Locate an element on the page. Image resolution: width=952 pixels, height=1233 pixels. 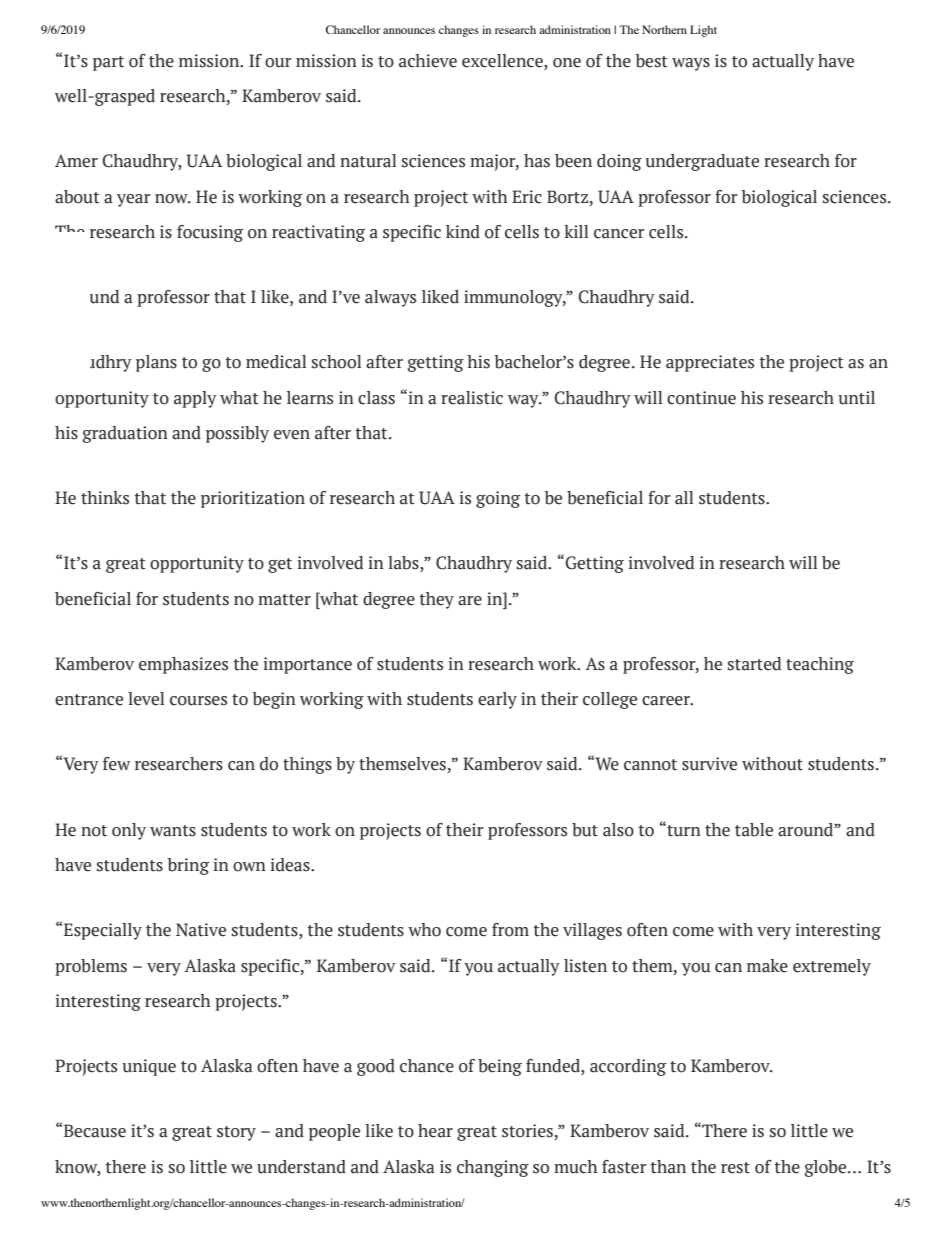
appreciates is located at coordinates (710, 363).
